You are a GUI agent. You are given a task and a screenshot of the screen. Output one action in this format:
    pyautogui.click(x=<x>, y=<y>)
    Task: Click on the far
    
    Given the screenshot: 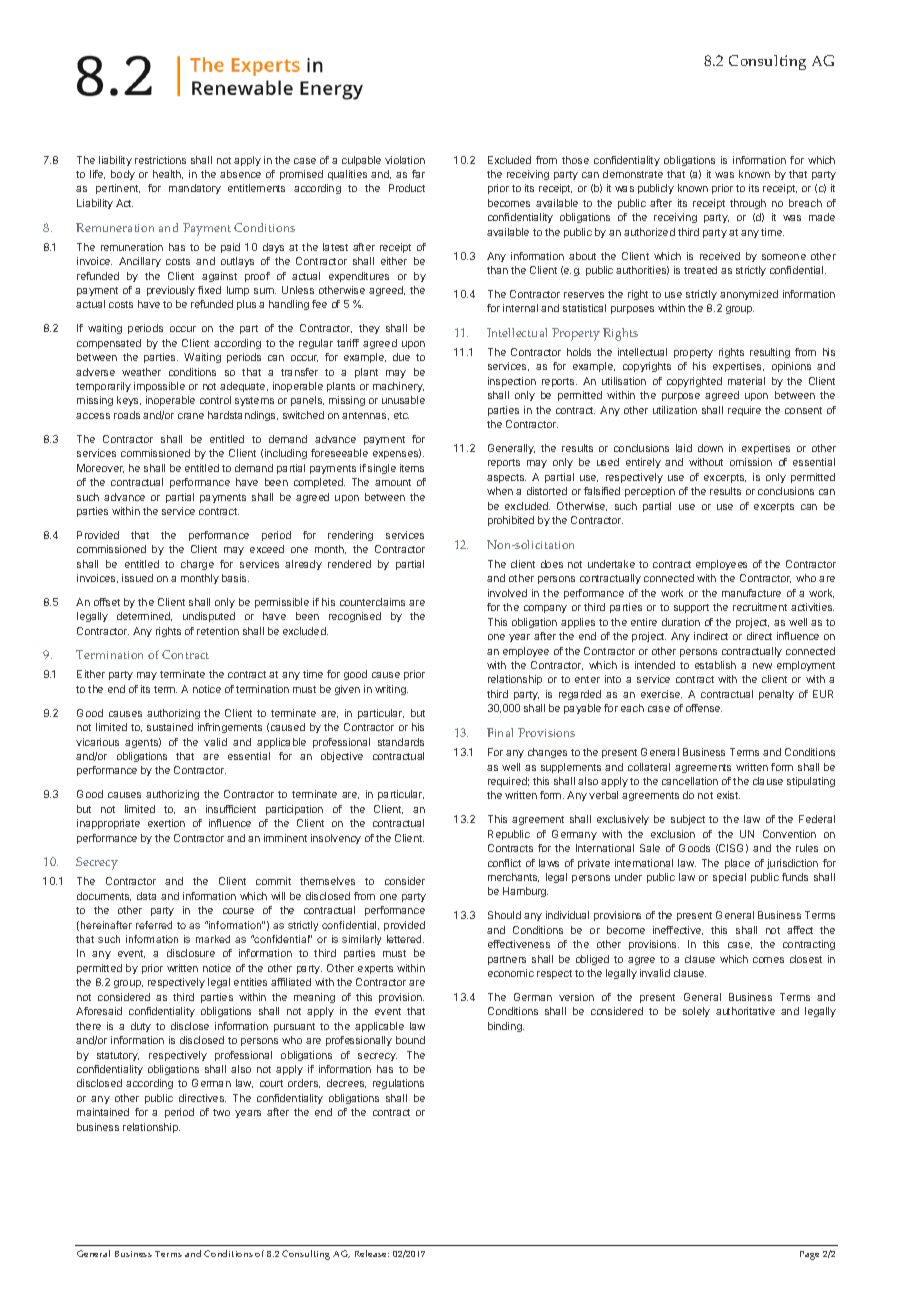 What is the action you would take?
    pyautogui.click(x=418, y=174)
